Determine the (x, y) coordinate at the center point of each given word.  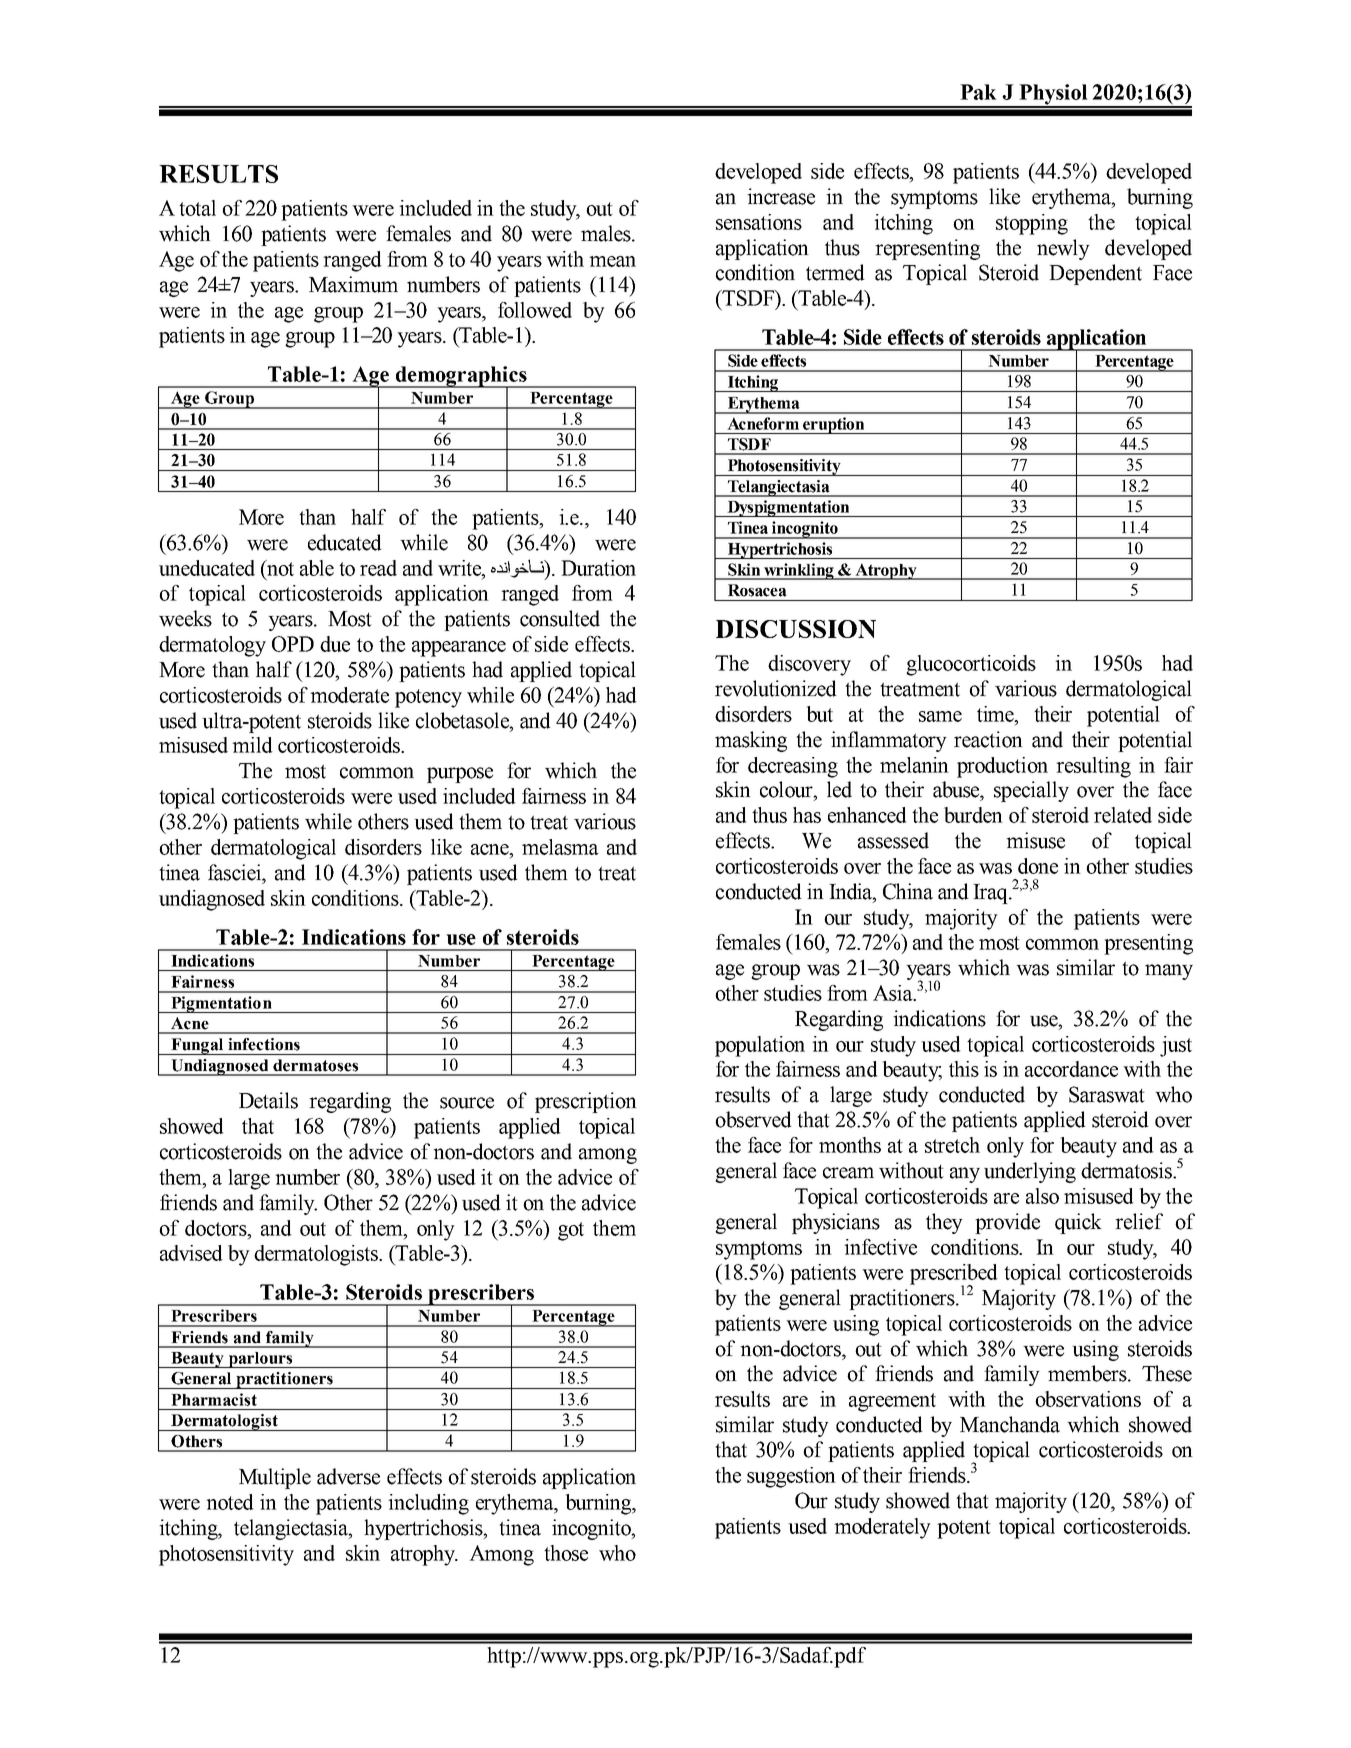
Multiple (275, 1478)
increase (781, 196)
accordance (1071, 1069)
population (760, 1046)
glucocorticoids (971, 665)
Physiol (1053, 95)
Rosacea (757, 590)
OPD (293, 644)
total (197, 208)
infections (264, 1044)
